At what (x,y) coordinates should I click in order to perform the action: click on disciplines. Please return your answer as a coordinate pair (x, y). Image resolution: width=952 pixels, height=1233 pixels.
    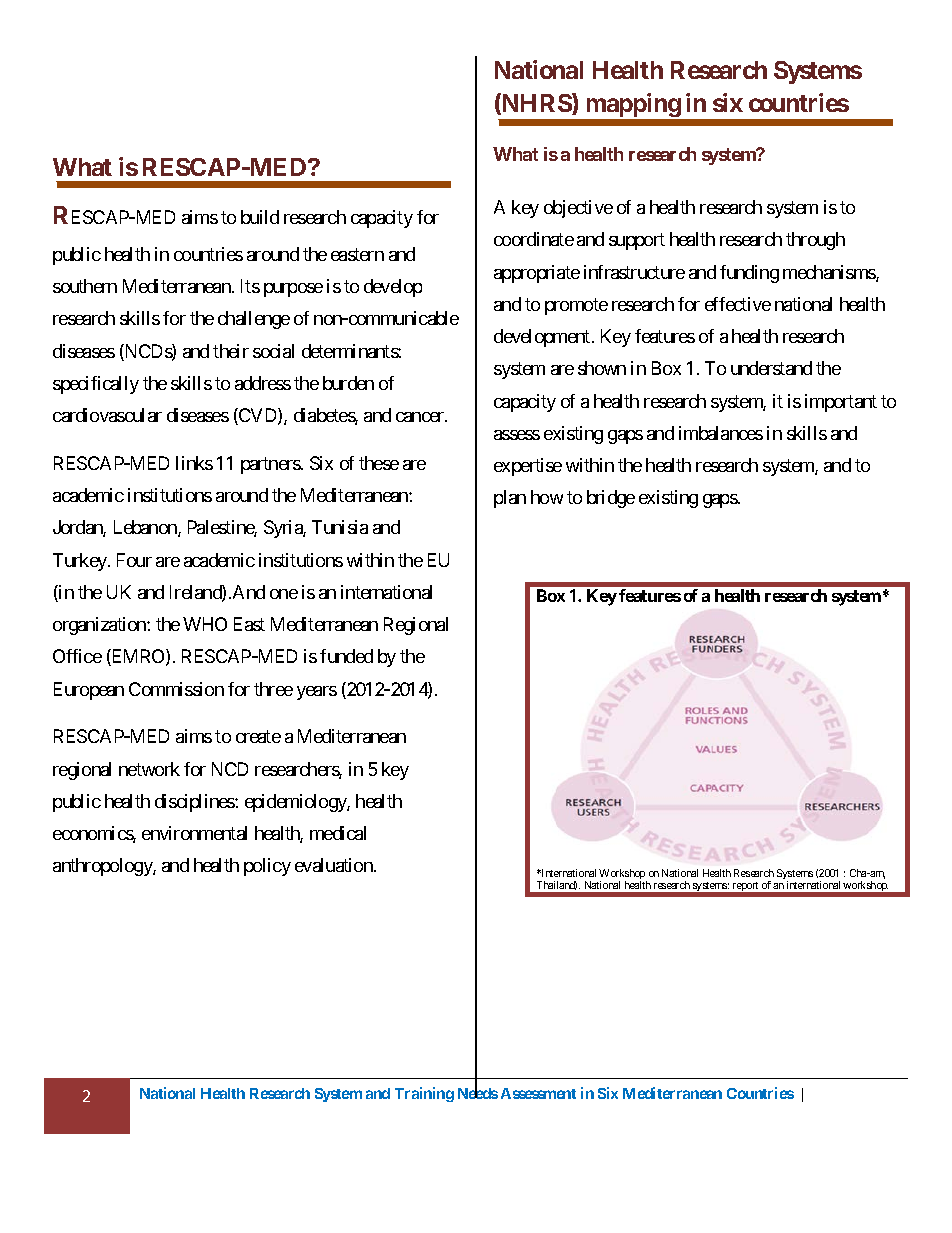
    Looking at the image, I should click on (195, 803).
